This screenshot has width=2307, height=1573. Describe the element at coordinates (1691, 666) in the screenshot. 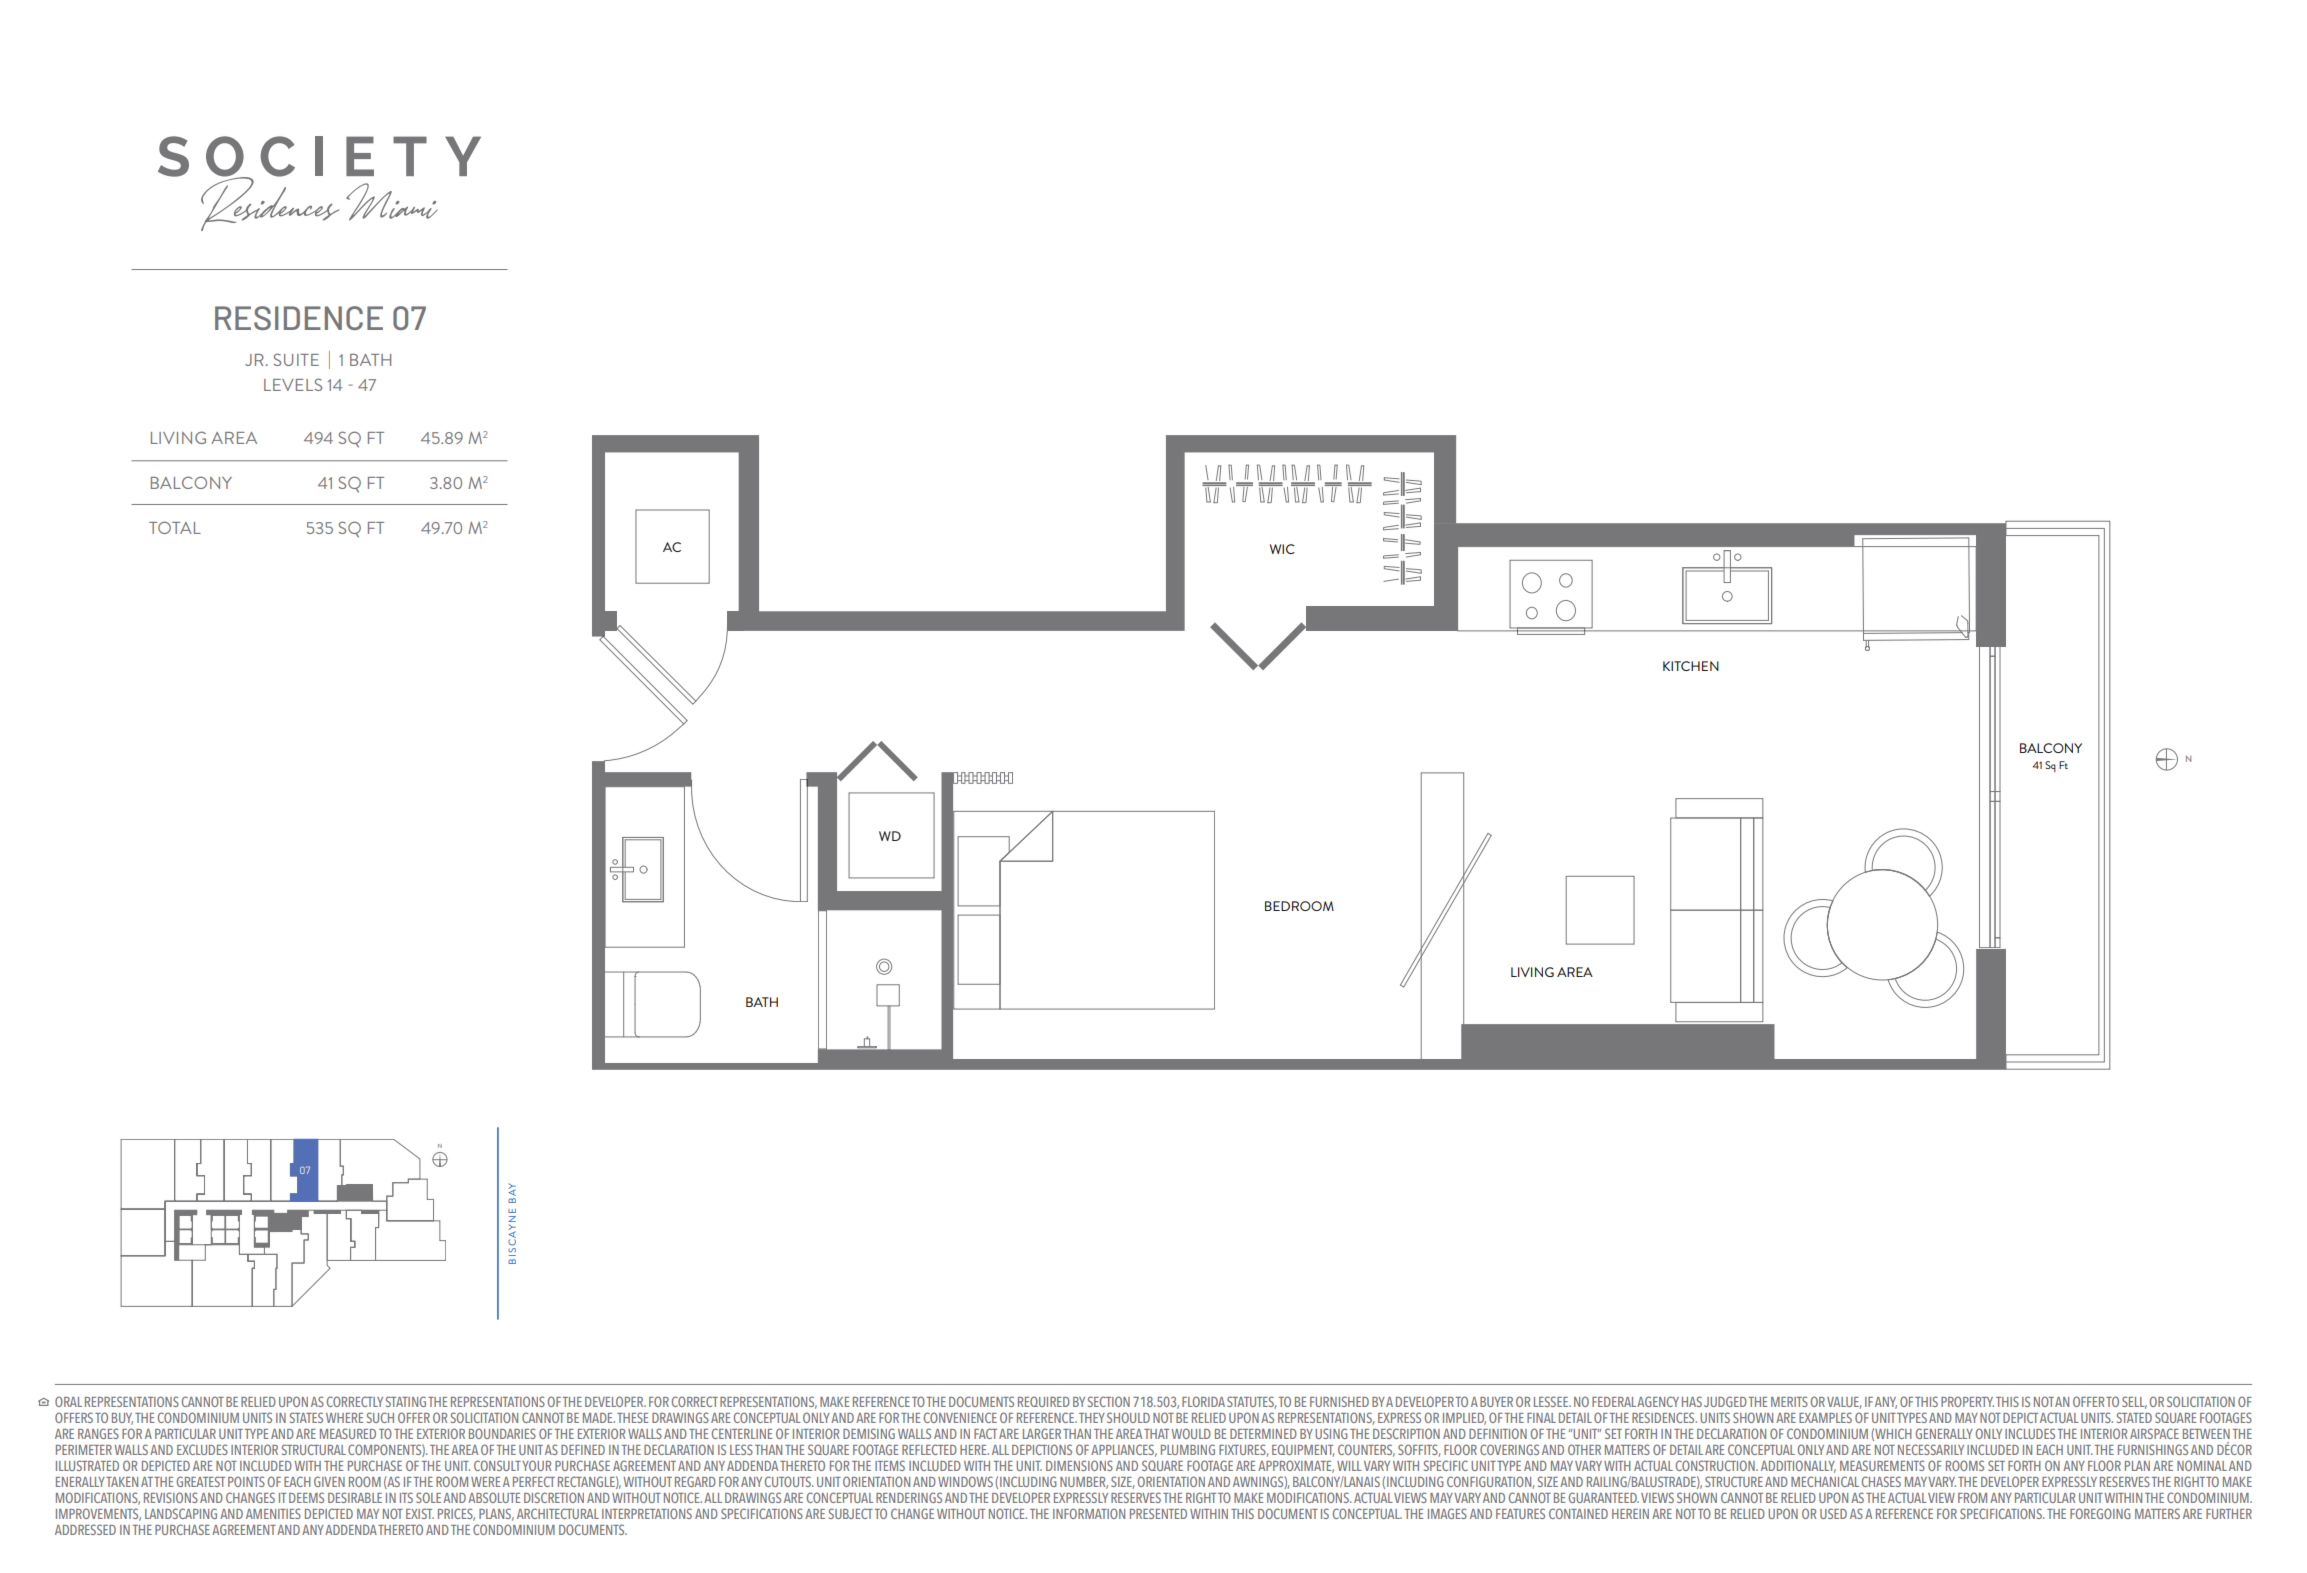

I see `KITCHEN` at that location.
